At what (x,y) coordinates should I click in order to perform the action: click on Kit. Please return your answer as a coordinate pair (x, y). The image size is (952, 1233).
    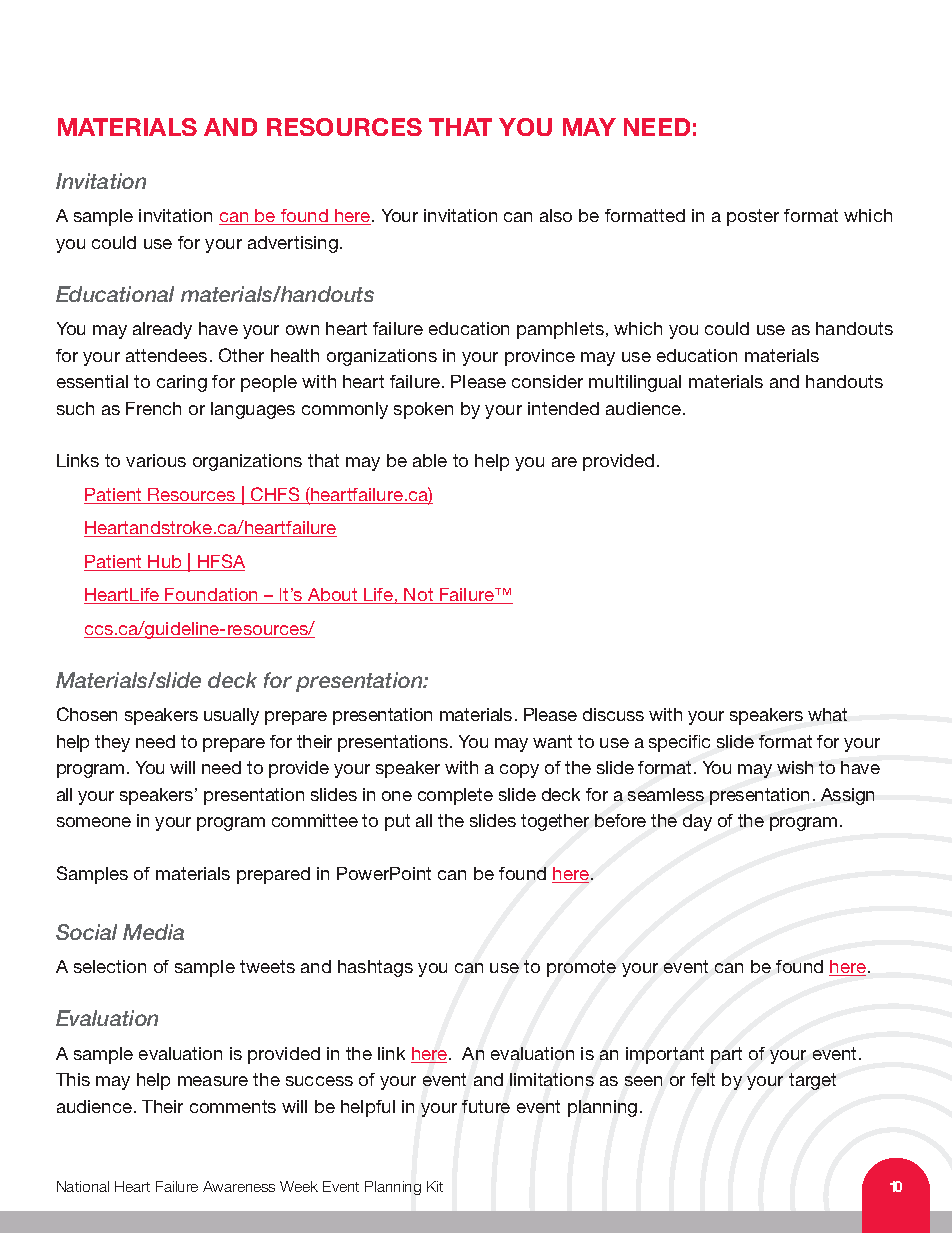
    Looking at the image, I should click on (435, 1186).
